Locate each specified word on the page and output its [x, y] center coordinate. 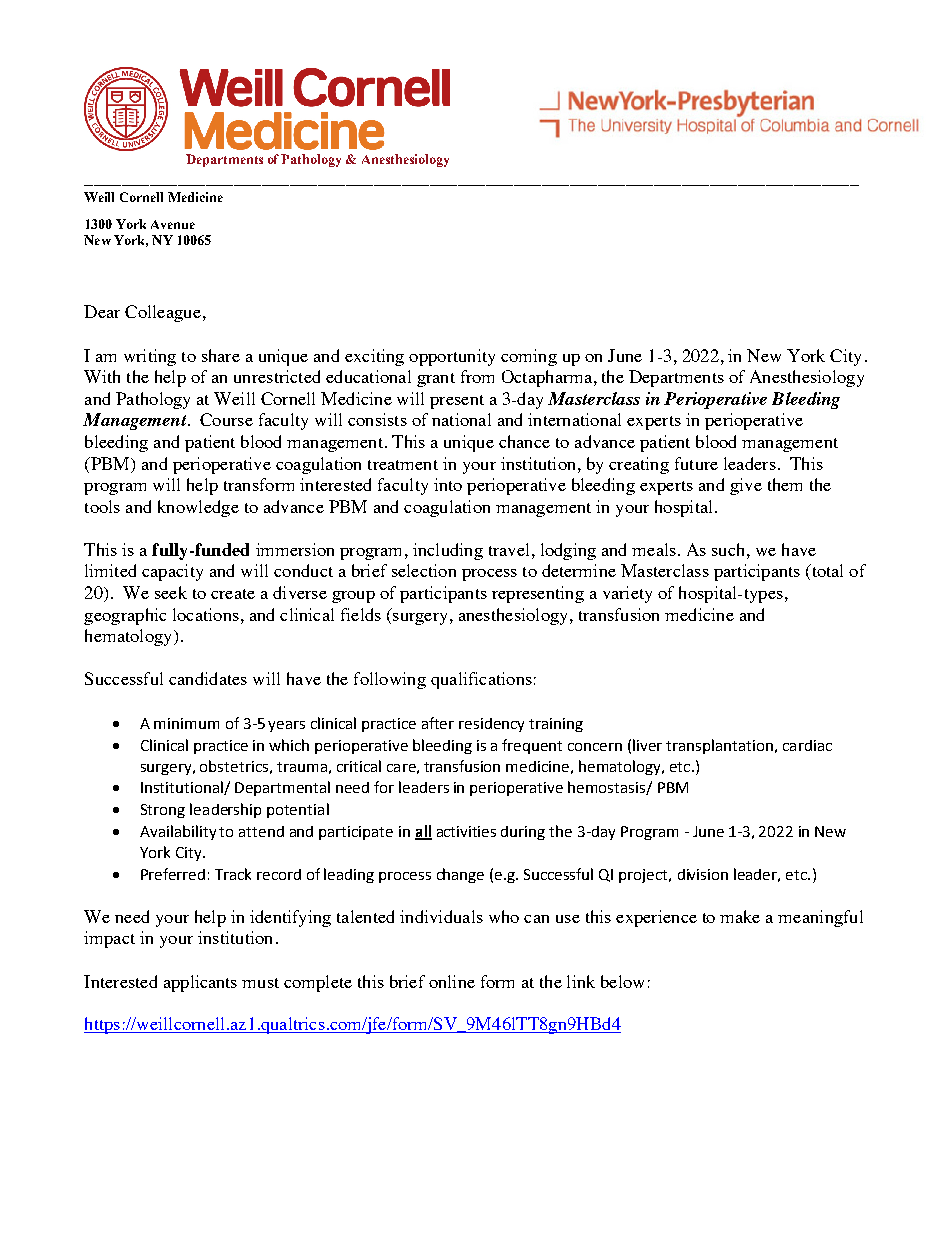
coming [529, 357]
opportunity [452, 357]
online [452, 981]
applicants [200, 983]
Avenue [173, 224]
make [740, 916]
